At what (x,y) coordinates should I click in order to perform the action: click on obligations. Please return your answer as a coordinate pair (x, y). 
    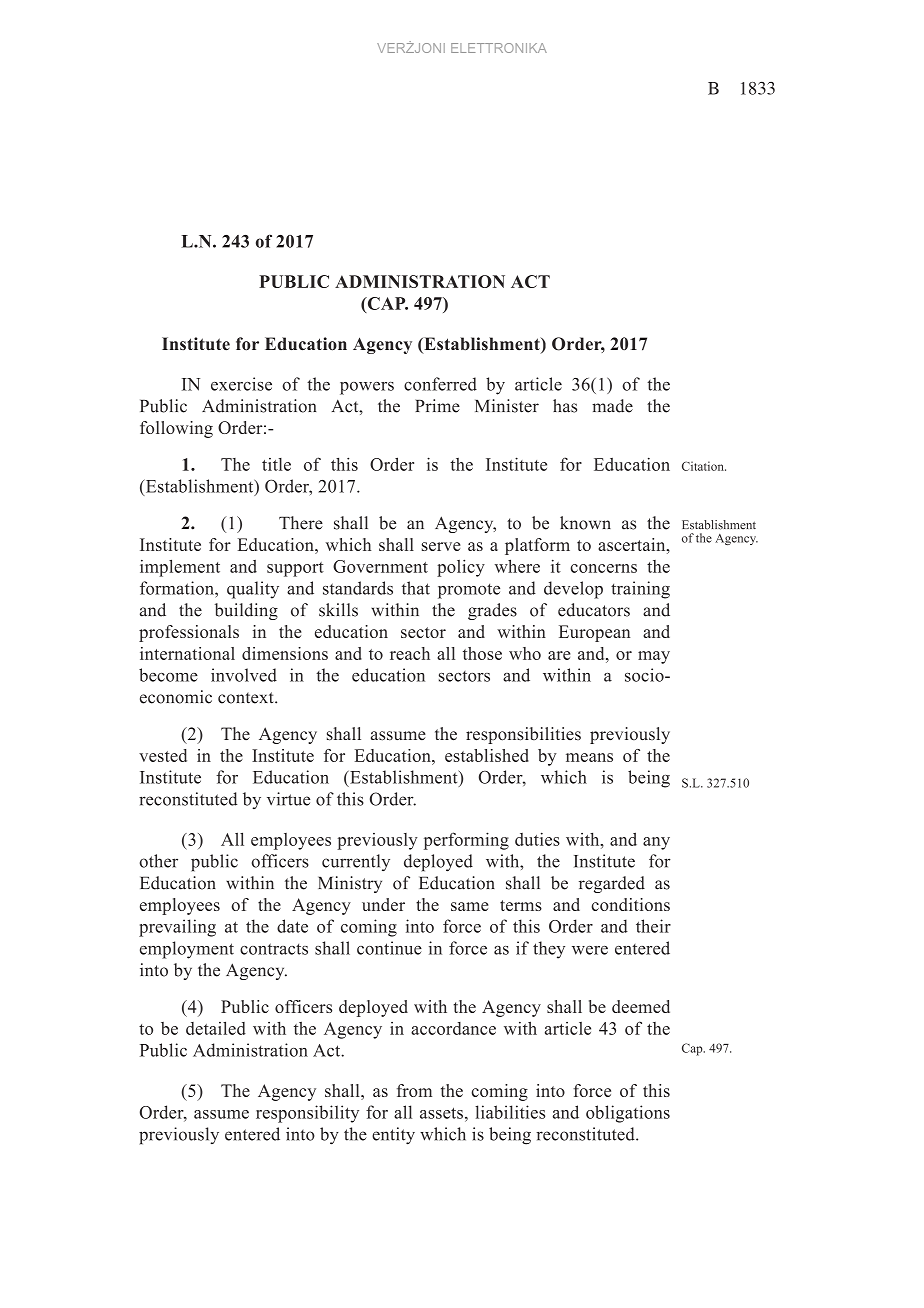
    Looking at the image, I should click on (628, 1114).
